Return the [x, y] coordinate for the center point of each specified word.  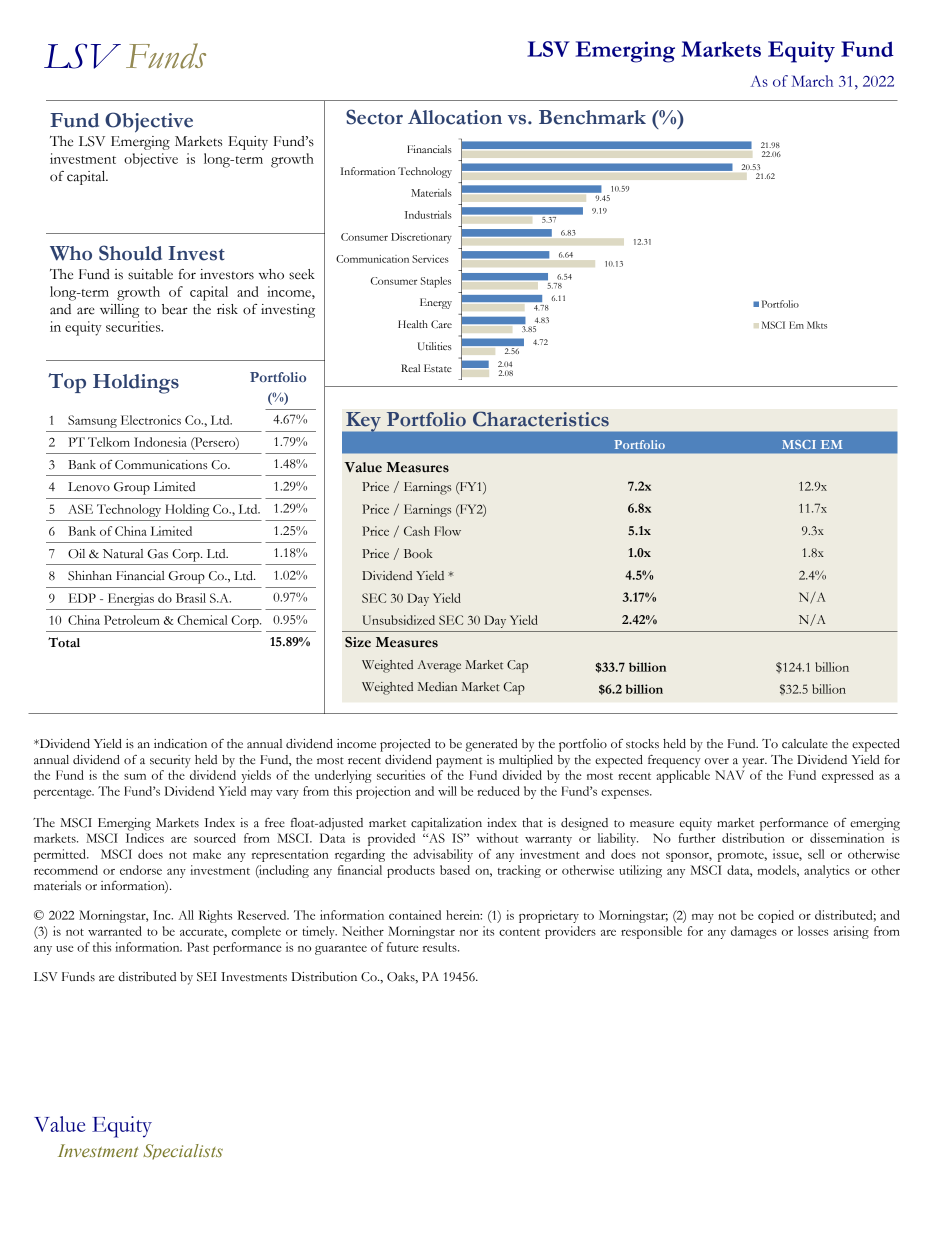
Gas [158, 554]
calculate [805, 744]
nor [469, 933]
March [812, 81]
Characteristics [541, 419]
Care [441, 324]
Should [130, 253]
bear [175, 309]
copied [776, 916]
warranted [115, 931]
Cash [417, 531]
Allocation [455, 117]
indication [180, 744]
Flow [447, 531]
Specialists [183, 1152]
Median [437, 686]
